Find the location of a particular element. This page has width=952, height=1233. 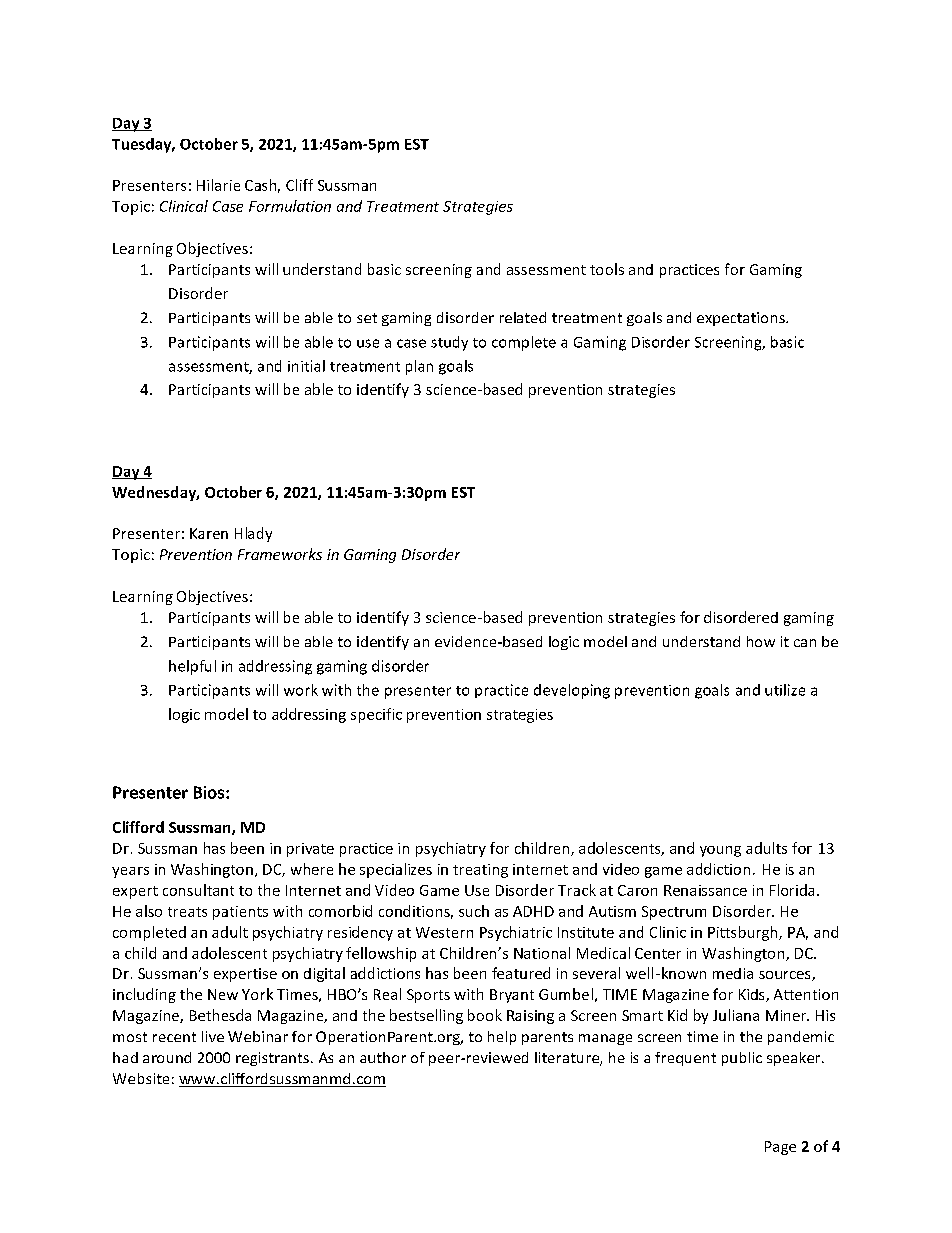

plan is located at coordinates (419, 367).
